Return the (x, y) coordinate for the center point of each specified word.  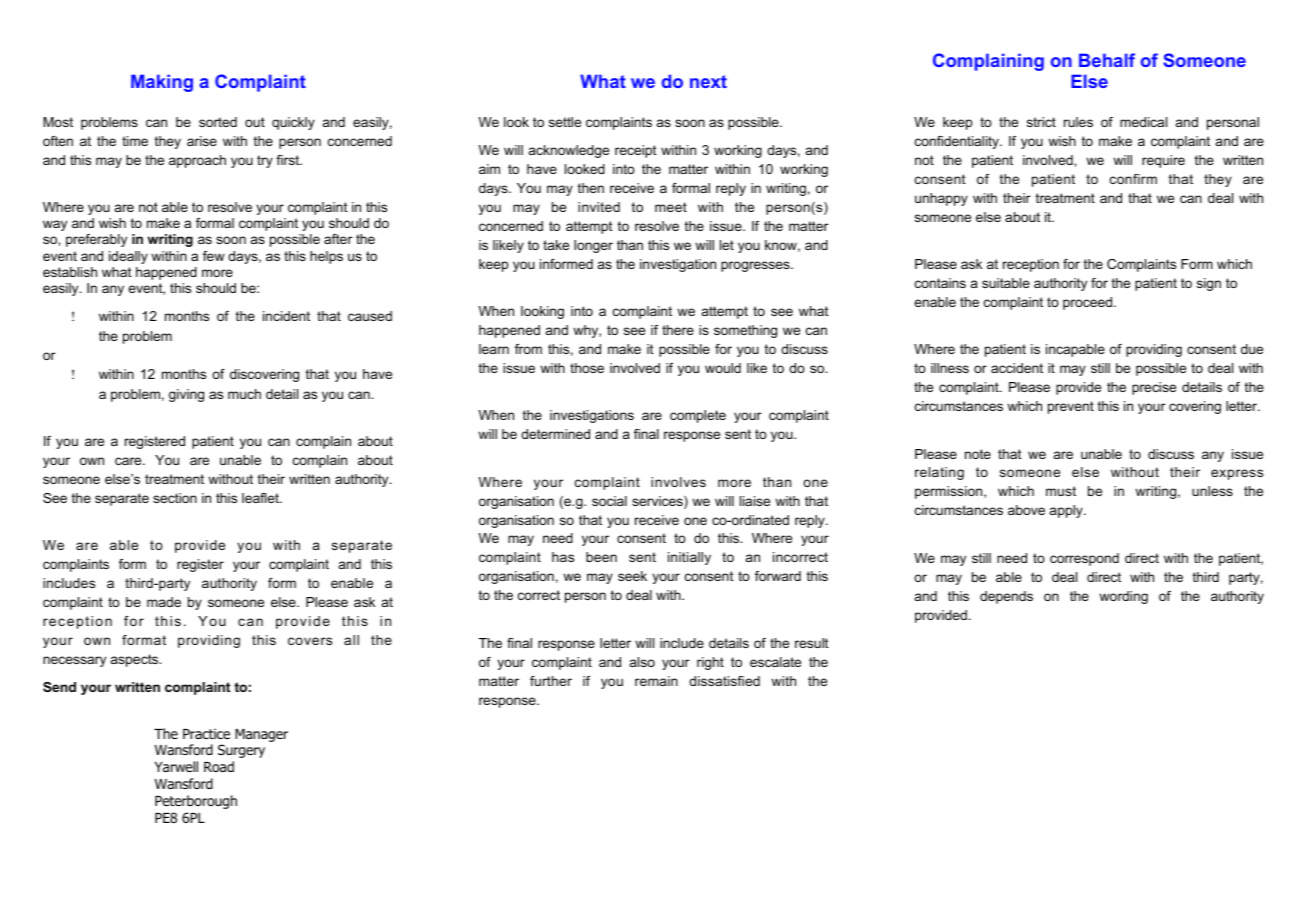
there (678, 330)
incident (286, 316)
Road (219, 766)
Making (162, 83)
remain (656, 681)
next (708, 81)
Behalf (1107, 60)
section (175, 498)
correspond (1084, 559)
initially (689, 558)
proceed (1089, 303)
